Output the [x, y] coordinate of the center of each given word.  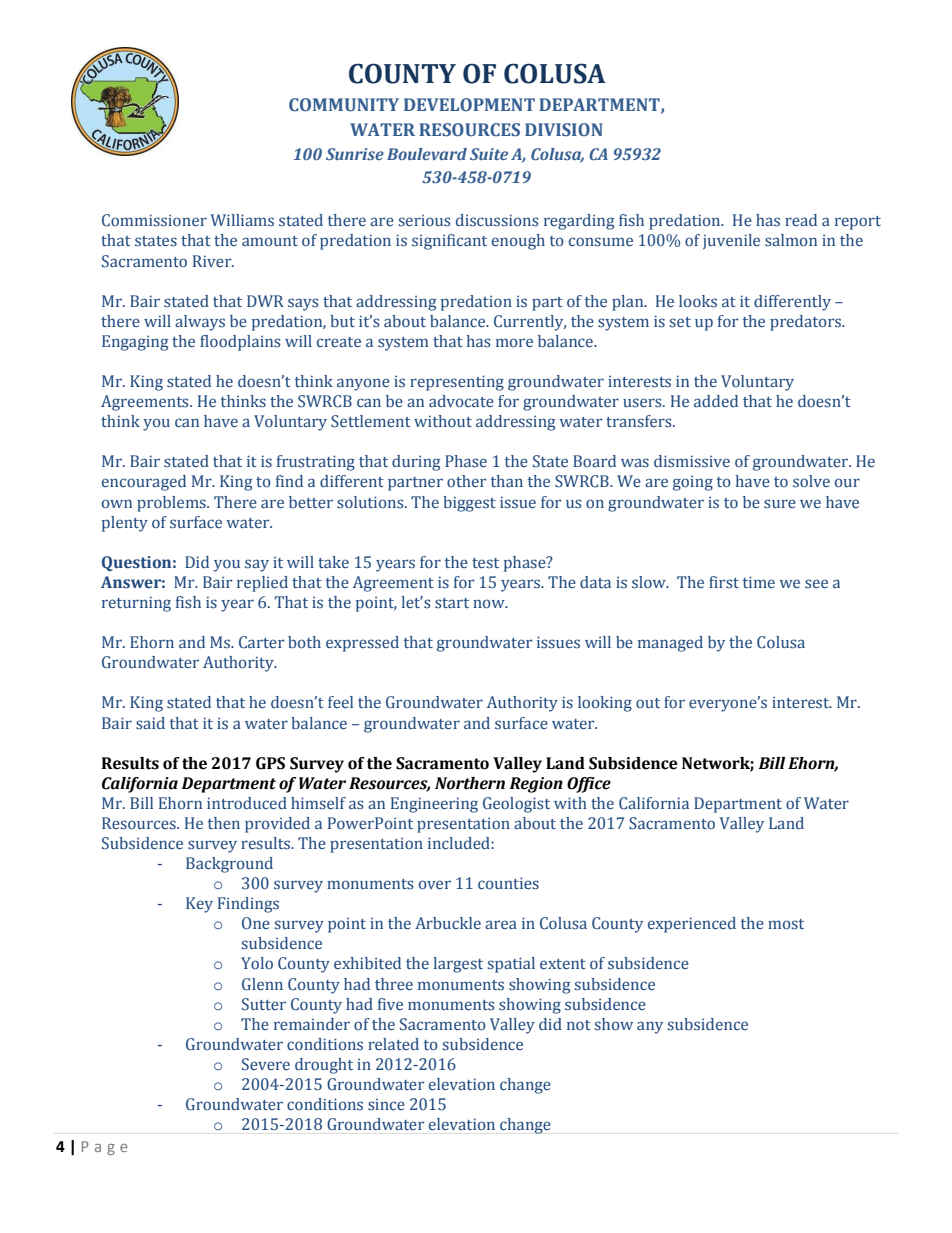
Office [589, 785]
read [801, 220]
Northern [470, 783]
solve [811, 481]
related [393, 1044]
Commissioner [154, 220]
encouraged [144, 483]
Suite [489, 154]
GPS [270, 763]
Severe [266, 1064]
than [507, 481]
